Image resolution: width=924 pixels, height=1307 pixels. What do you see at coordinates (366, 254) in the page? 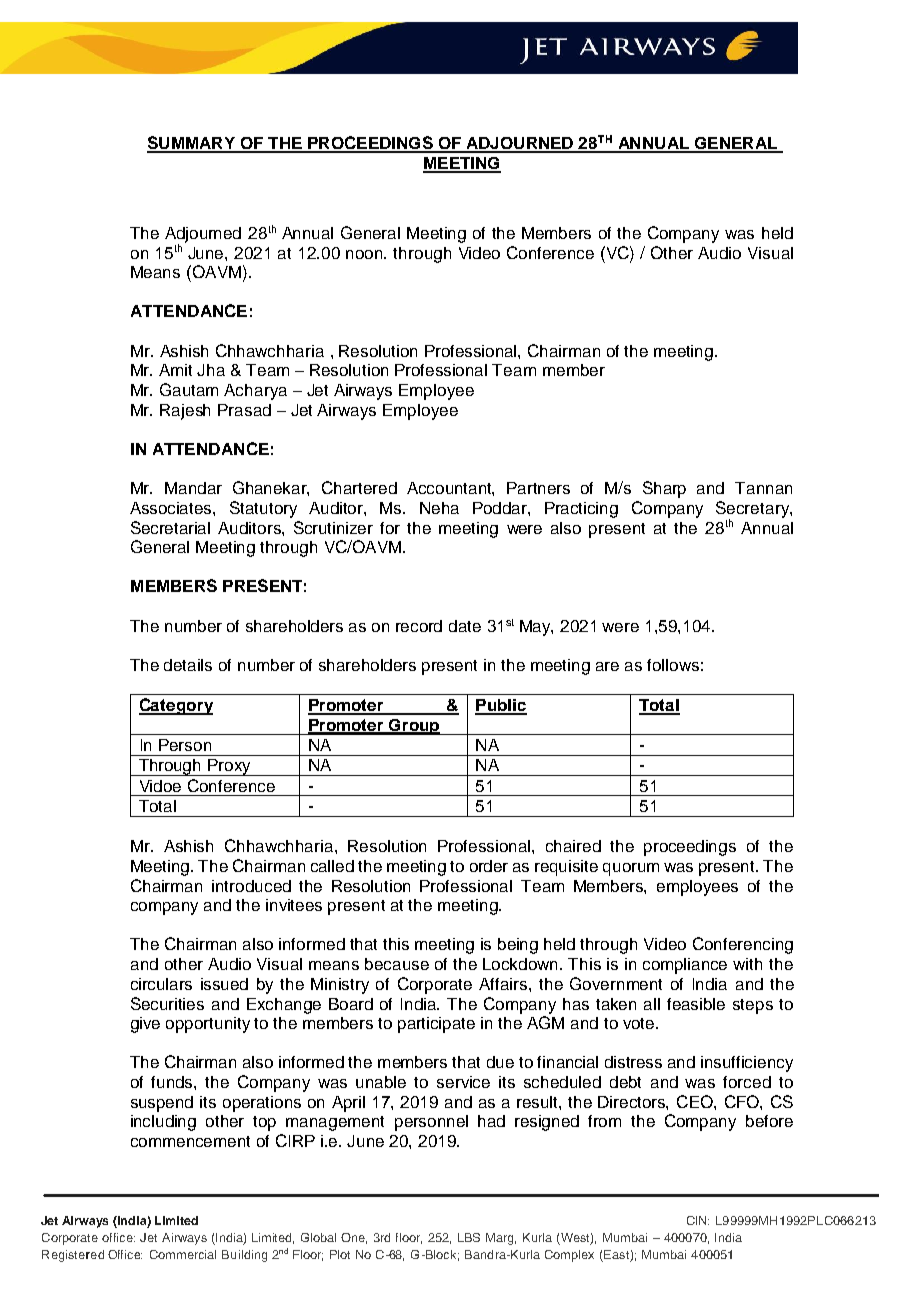
I see `noon` at bounding box center [366, 254].
